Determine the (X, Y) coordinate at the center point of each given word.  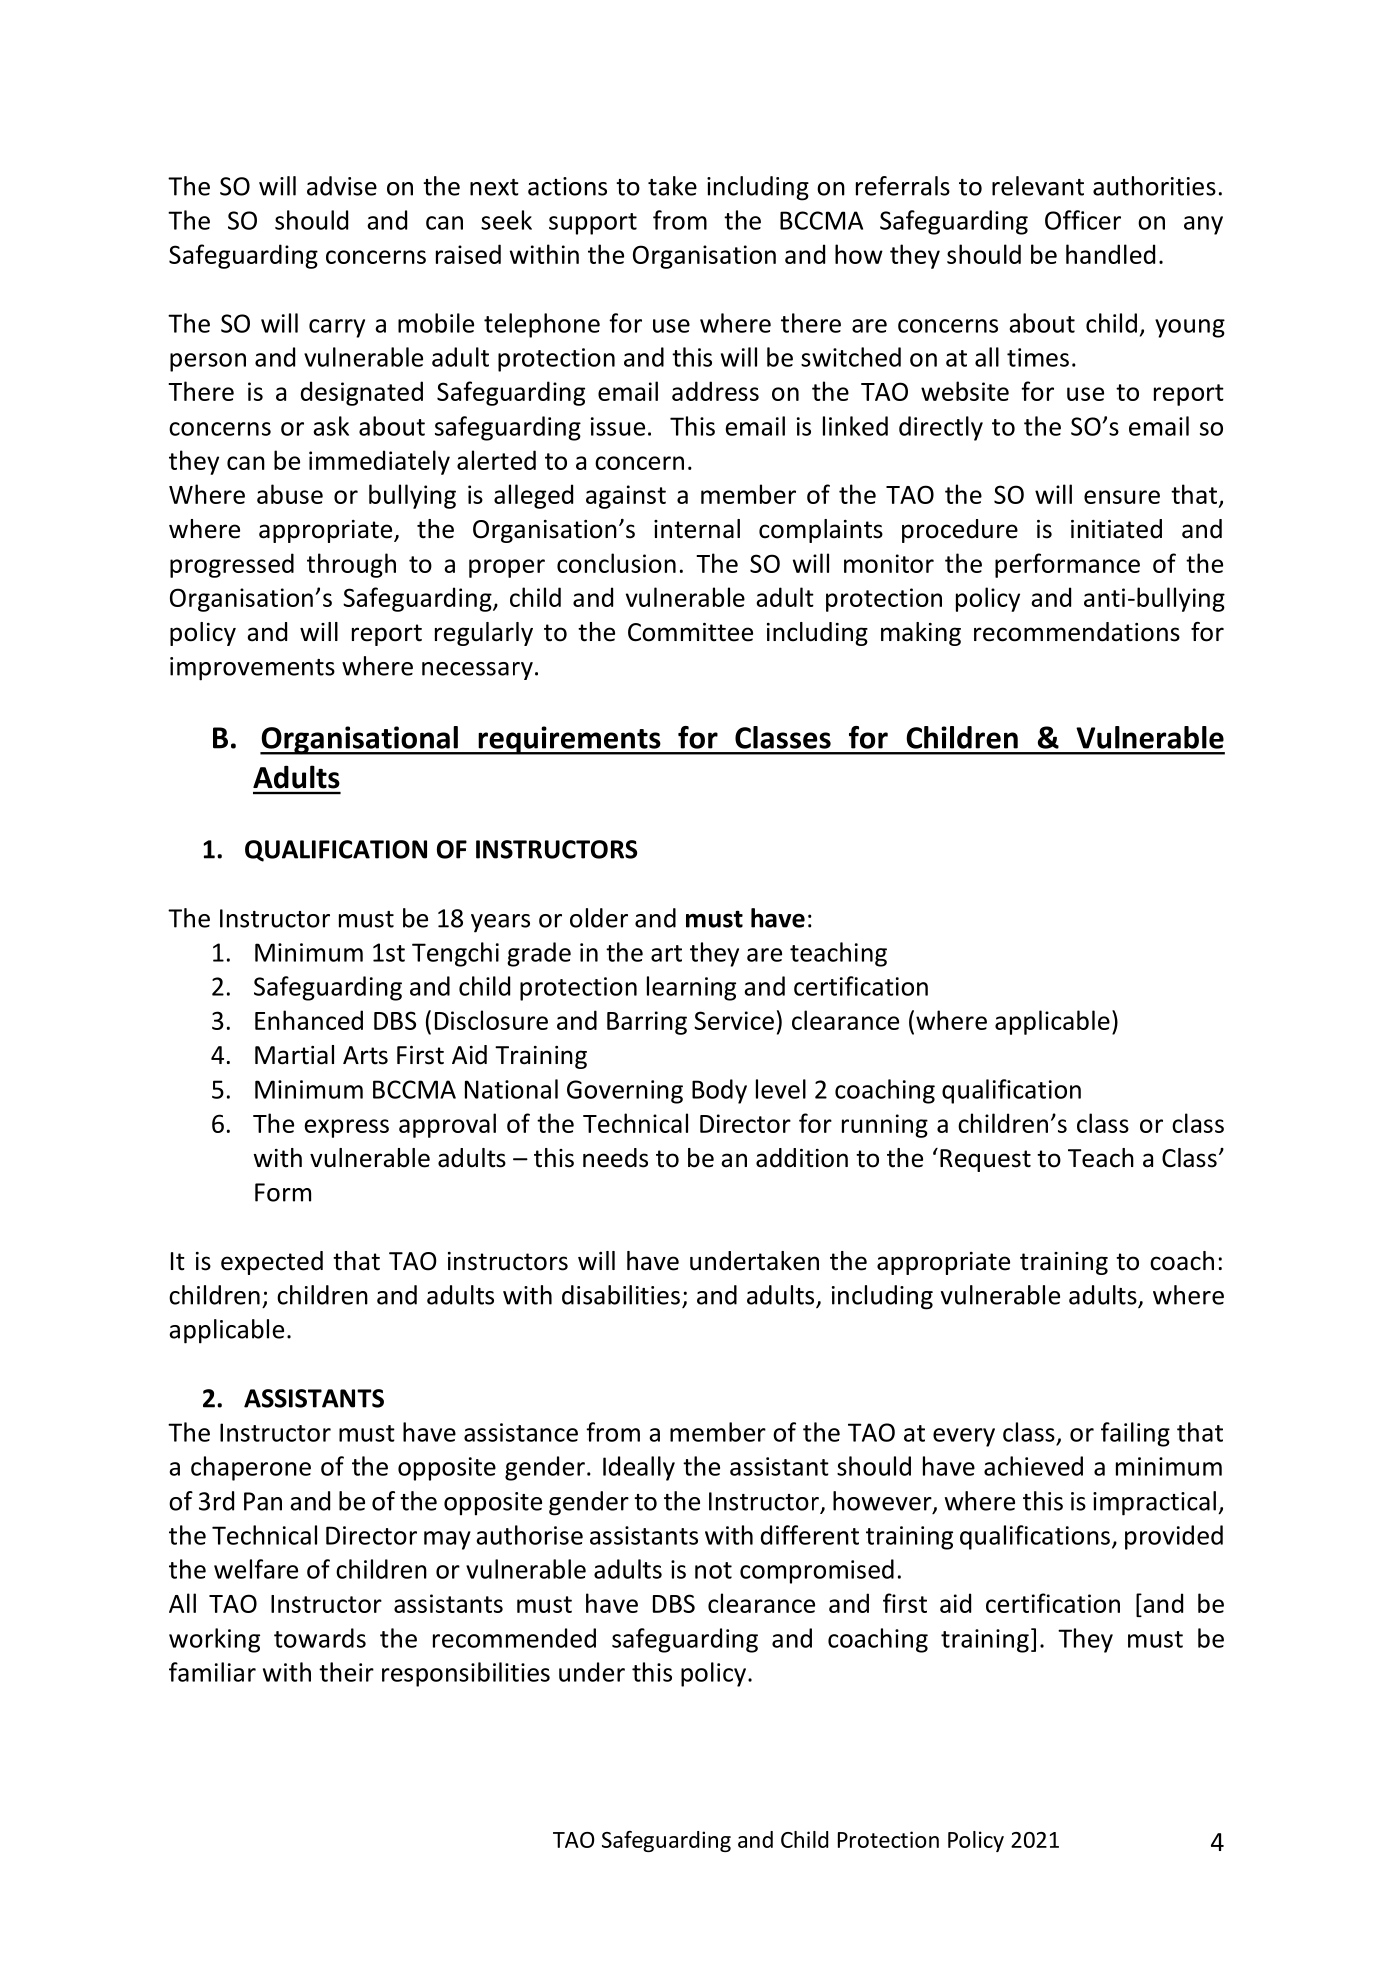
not (713, 1570)
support (593, 224)
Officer (1083, 220)
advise (342, 186)
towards (320, 1638)
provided (1174, 1537)
